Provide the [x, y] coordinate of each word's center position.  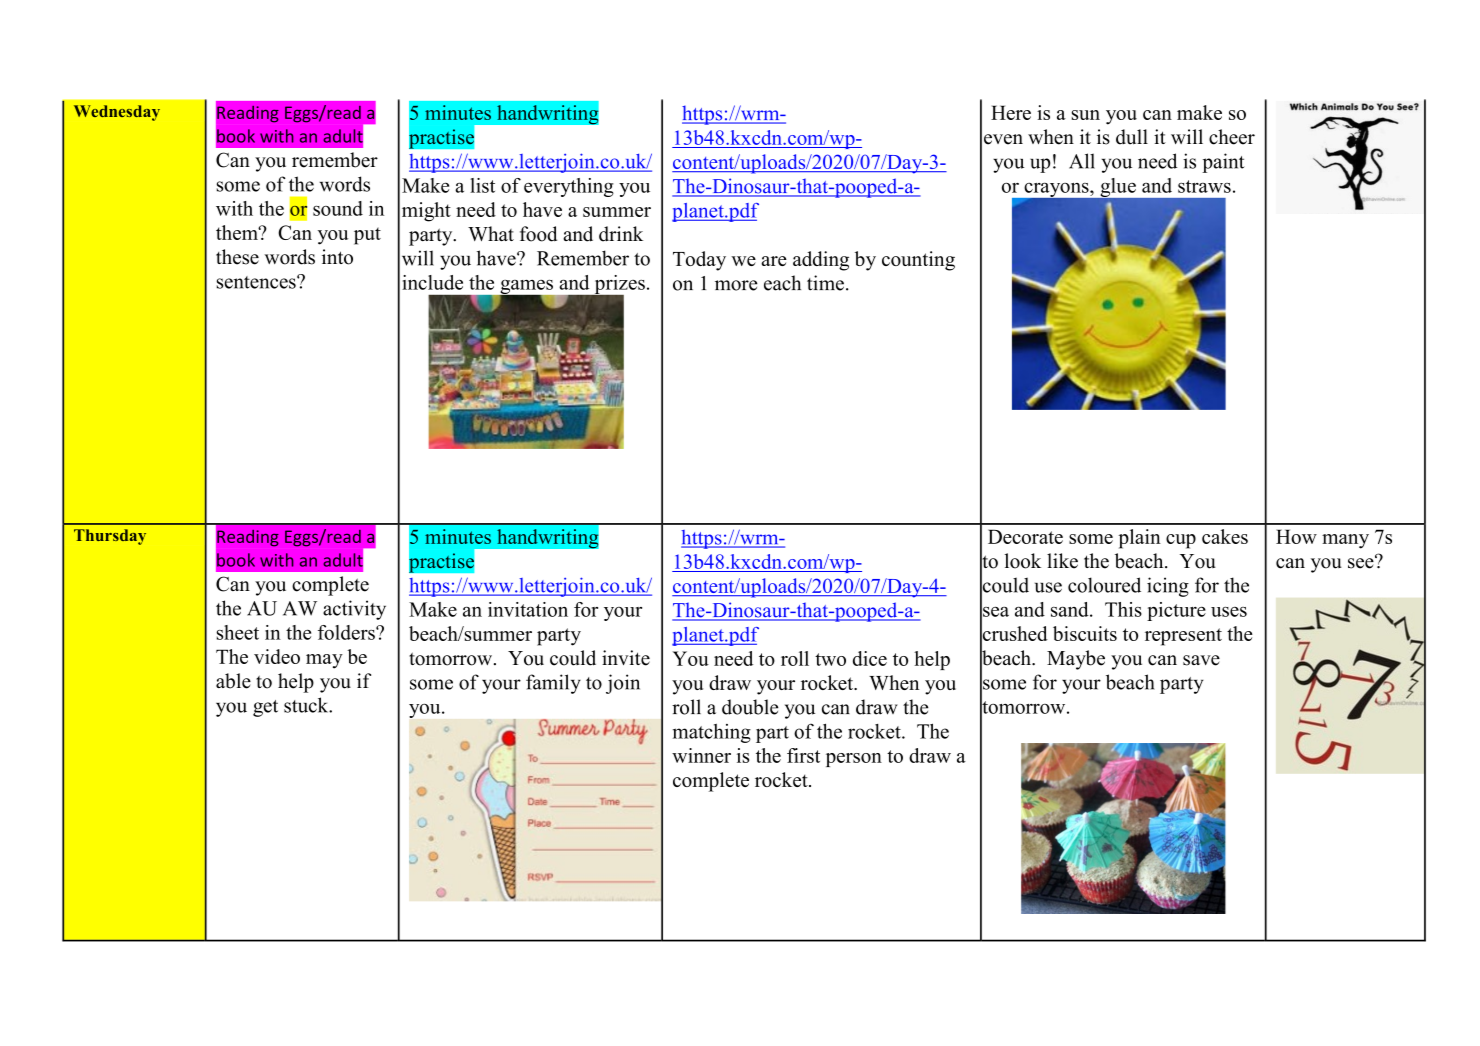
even [1003, 139]
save [1201, 660]
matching [712, 733]
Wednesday [117, 113]
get [265, 708]
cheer [1232, 137]
